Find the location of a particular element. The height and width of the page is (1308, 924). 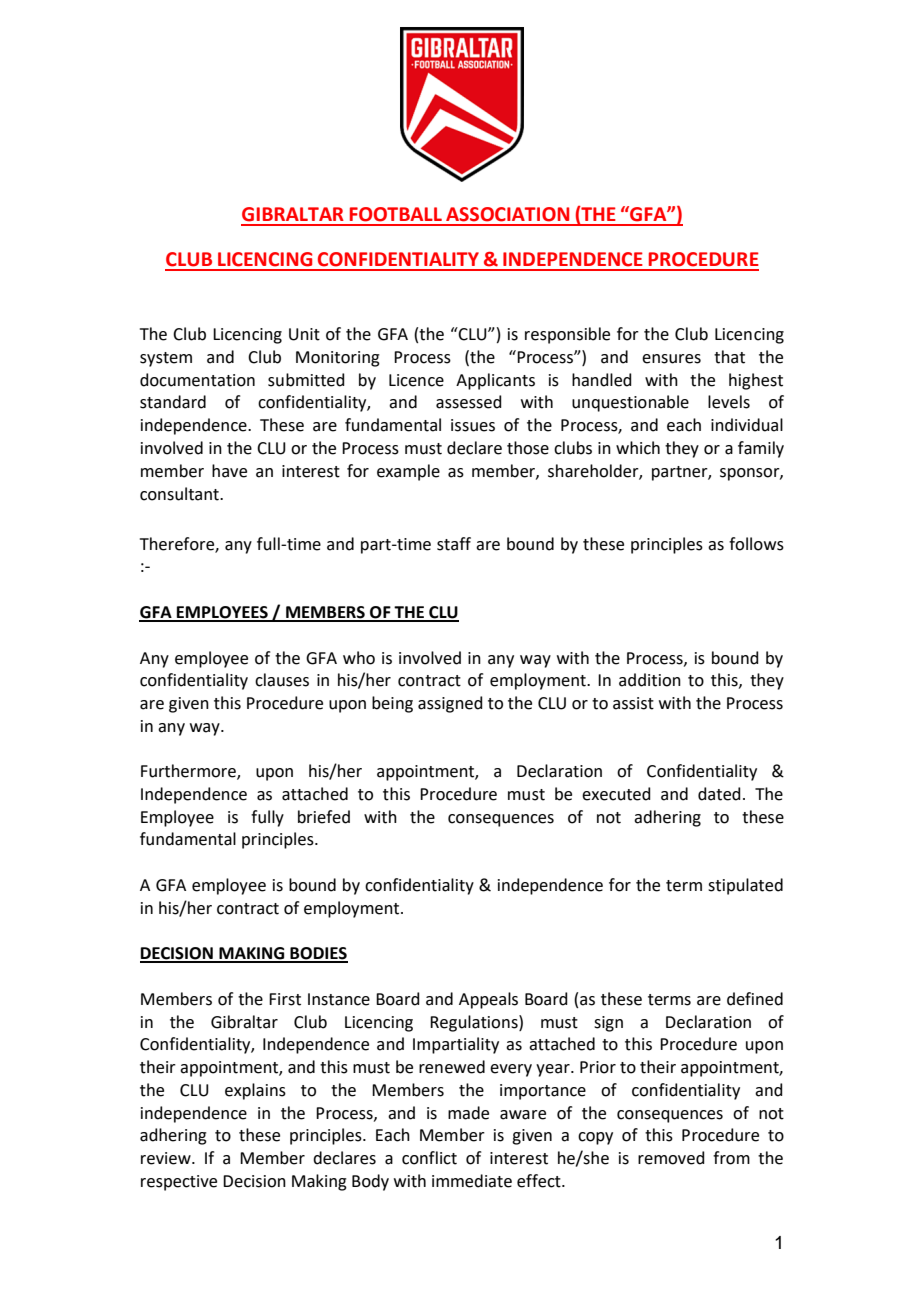

Furthermore is located at coordinates (189, 772).
